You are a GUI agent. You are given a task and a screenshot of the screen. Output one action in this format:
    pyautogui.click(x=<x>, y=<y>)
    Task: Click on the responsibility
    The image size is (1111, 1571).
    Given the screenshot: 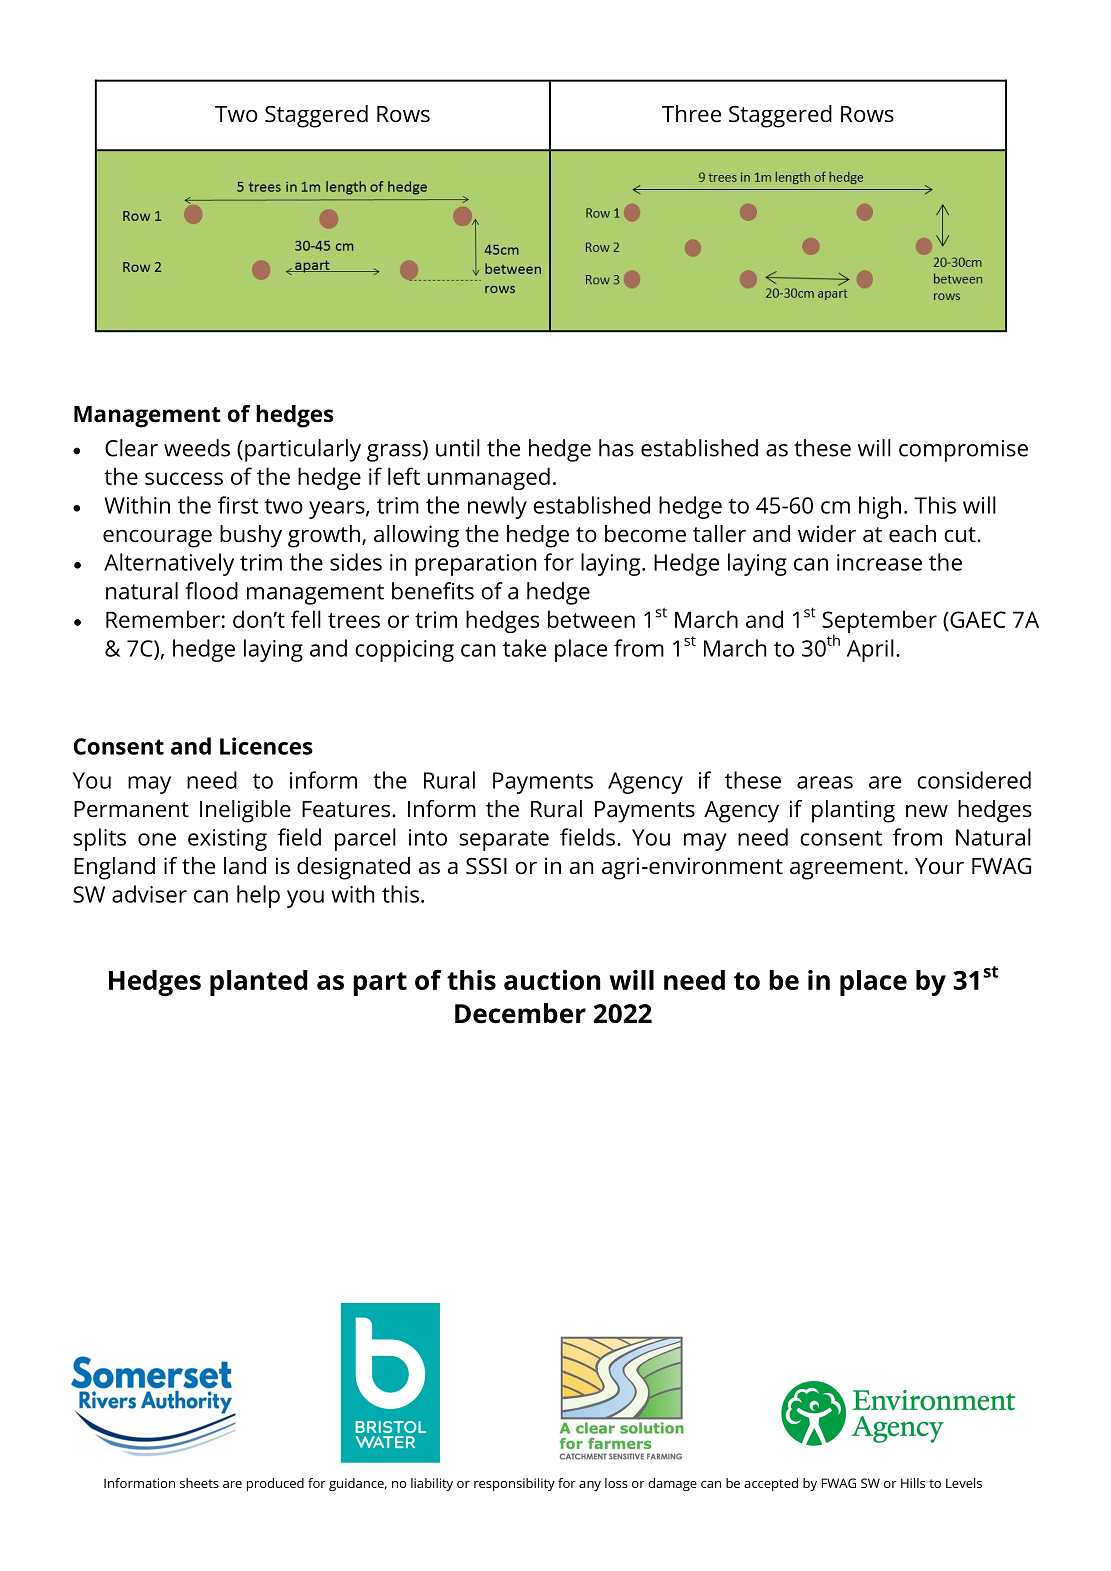 What is the action you would take?
    pyautogui.click(x=514, y=1484)
